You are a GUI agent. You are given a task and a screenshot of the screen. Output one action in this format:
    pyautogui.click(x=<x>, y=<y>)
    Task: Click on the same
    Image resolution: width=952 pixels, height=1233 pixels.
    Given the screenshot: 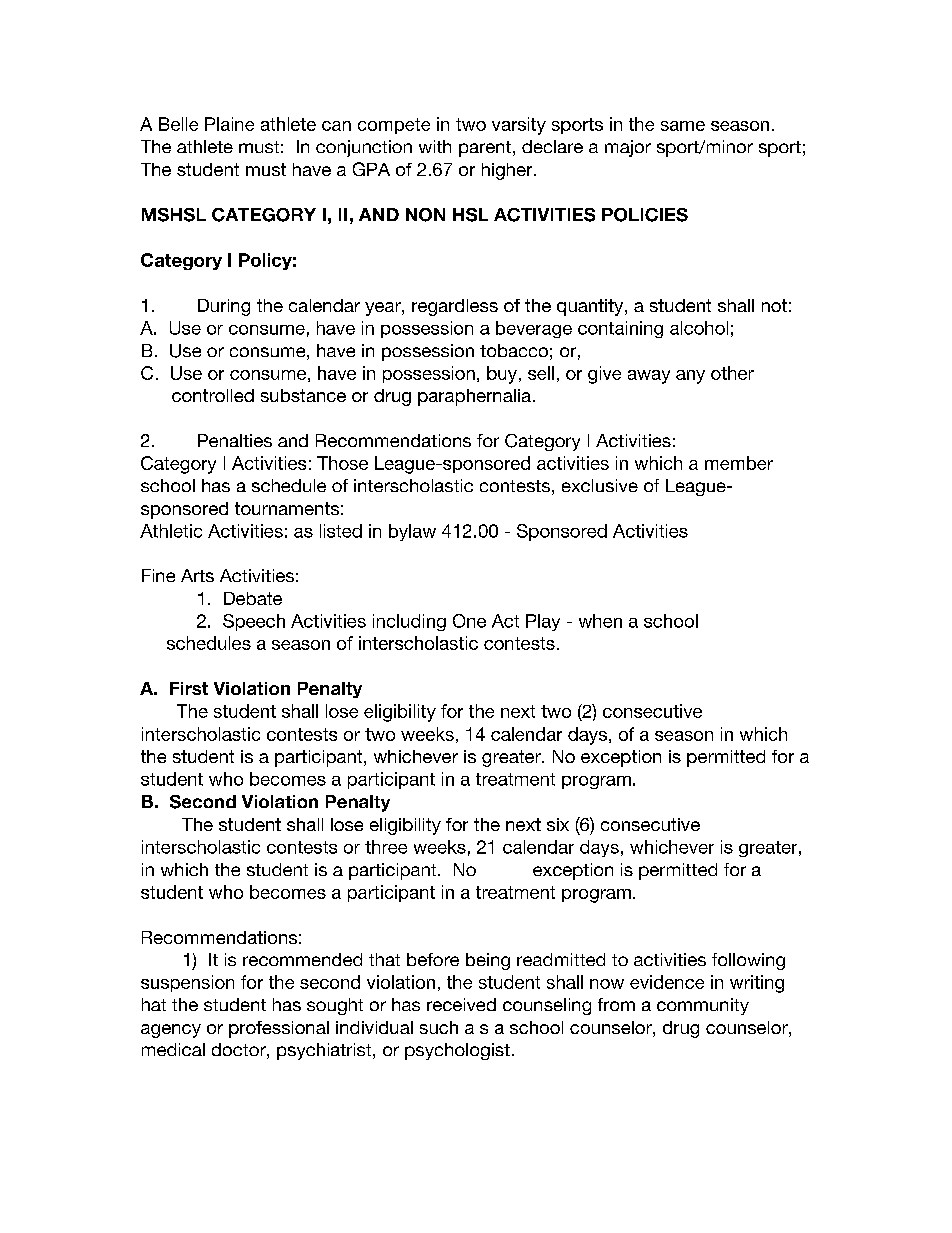 What is the action you would take?
    pyautogui.click(x=683, y=126)
